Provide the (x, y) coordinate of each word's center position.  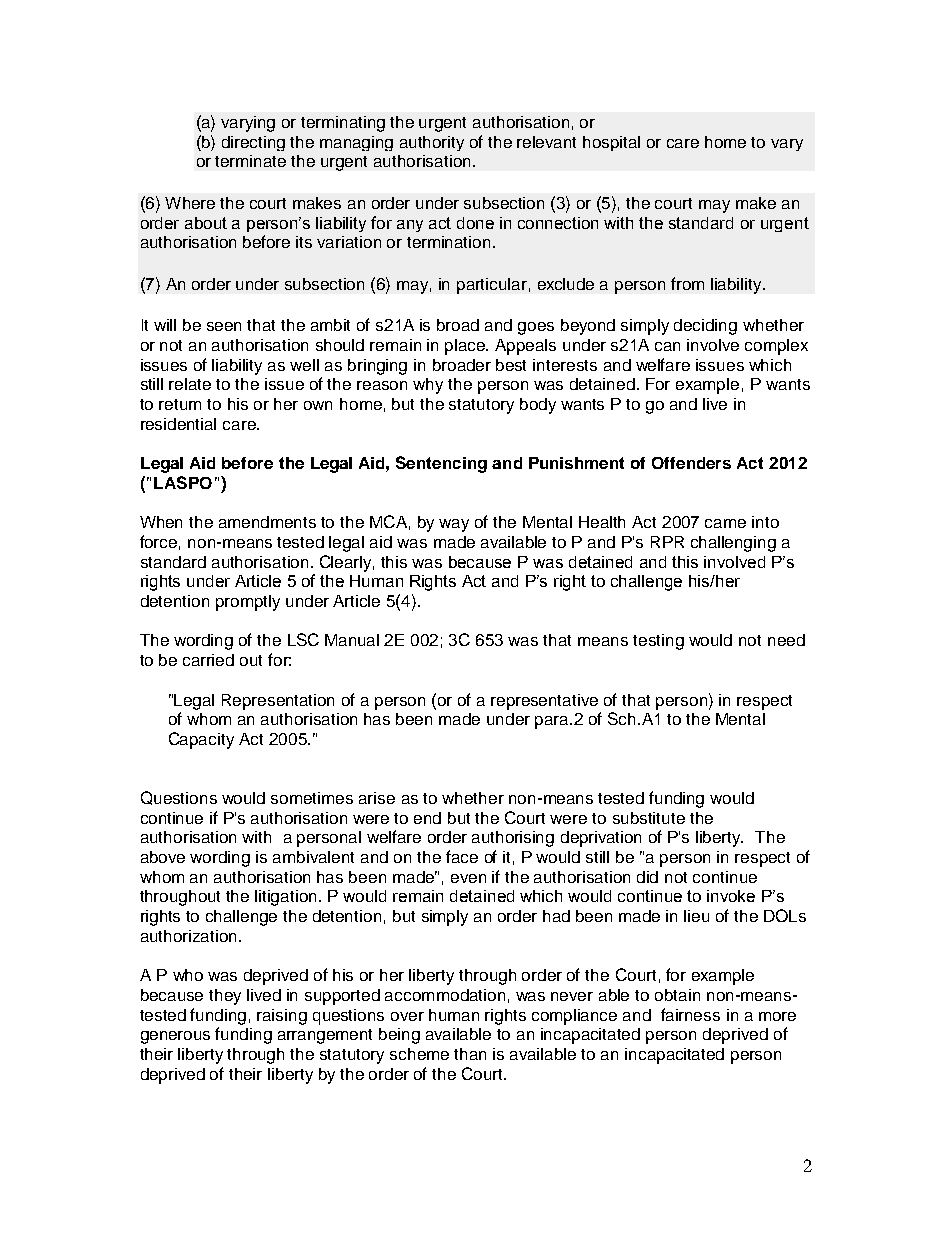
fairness (690, 1014)
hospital (611, 143)
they (225, 997)
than (470, 1054)
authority (432, 143)
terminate (250, 161)
